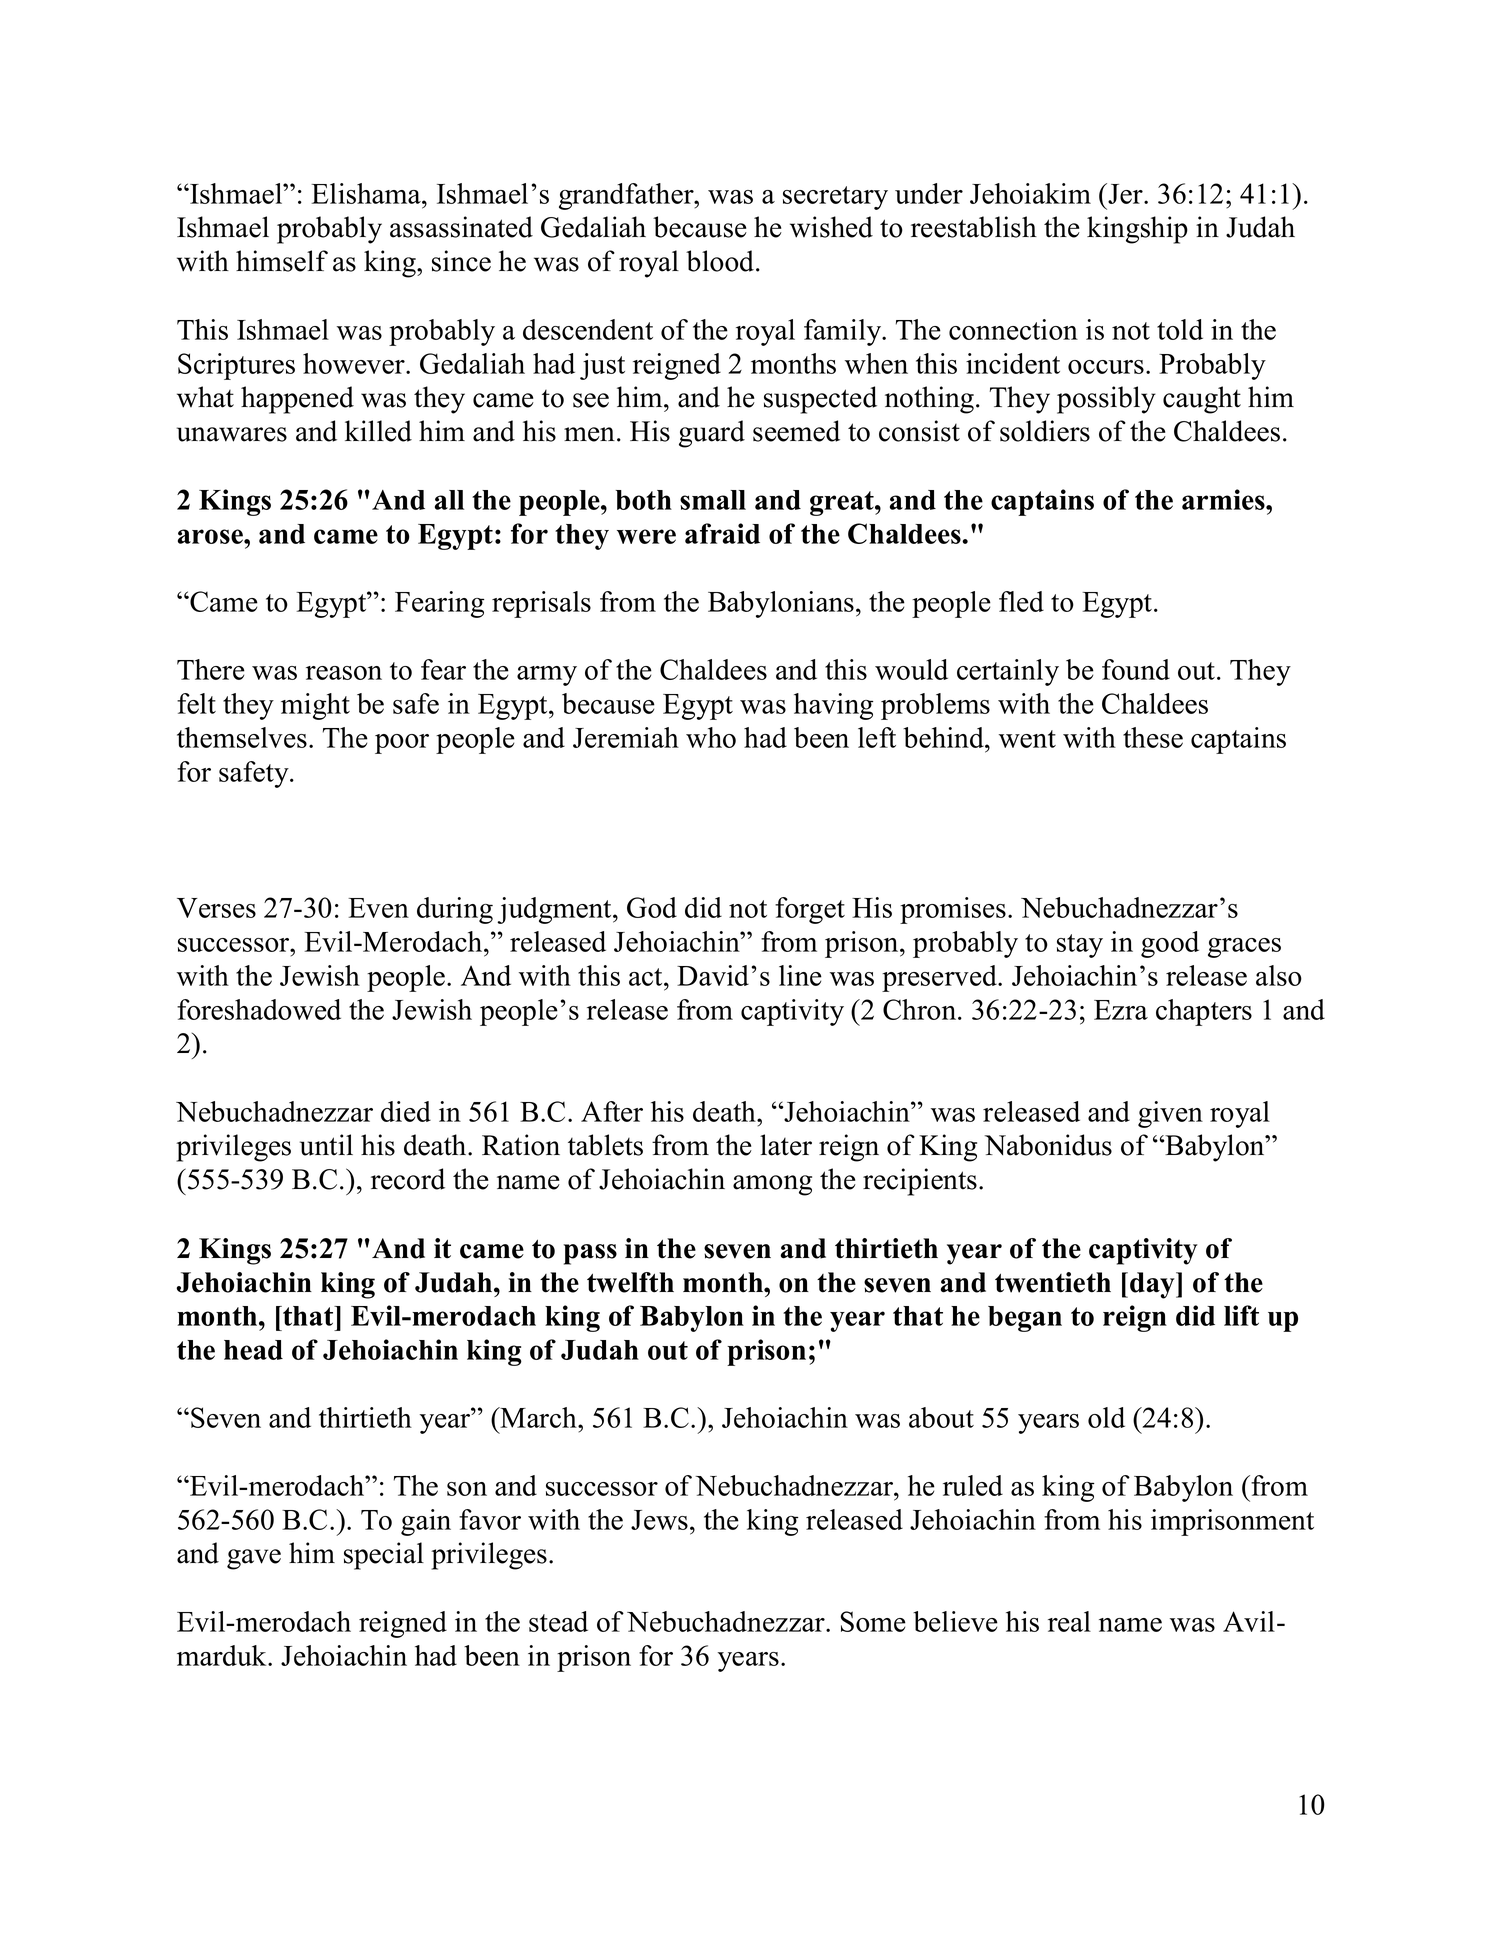 The width and height of the screenshot is (1502, 1944). Describe the element at coordinates (1180, 329) in the screenshot. I see `told` at that location.
